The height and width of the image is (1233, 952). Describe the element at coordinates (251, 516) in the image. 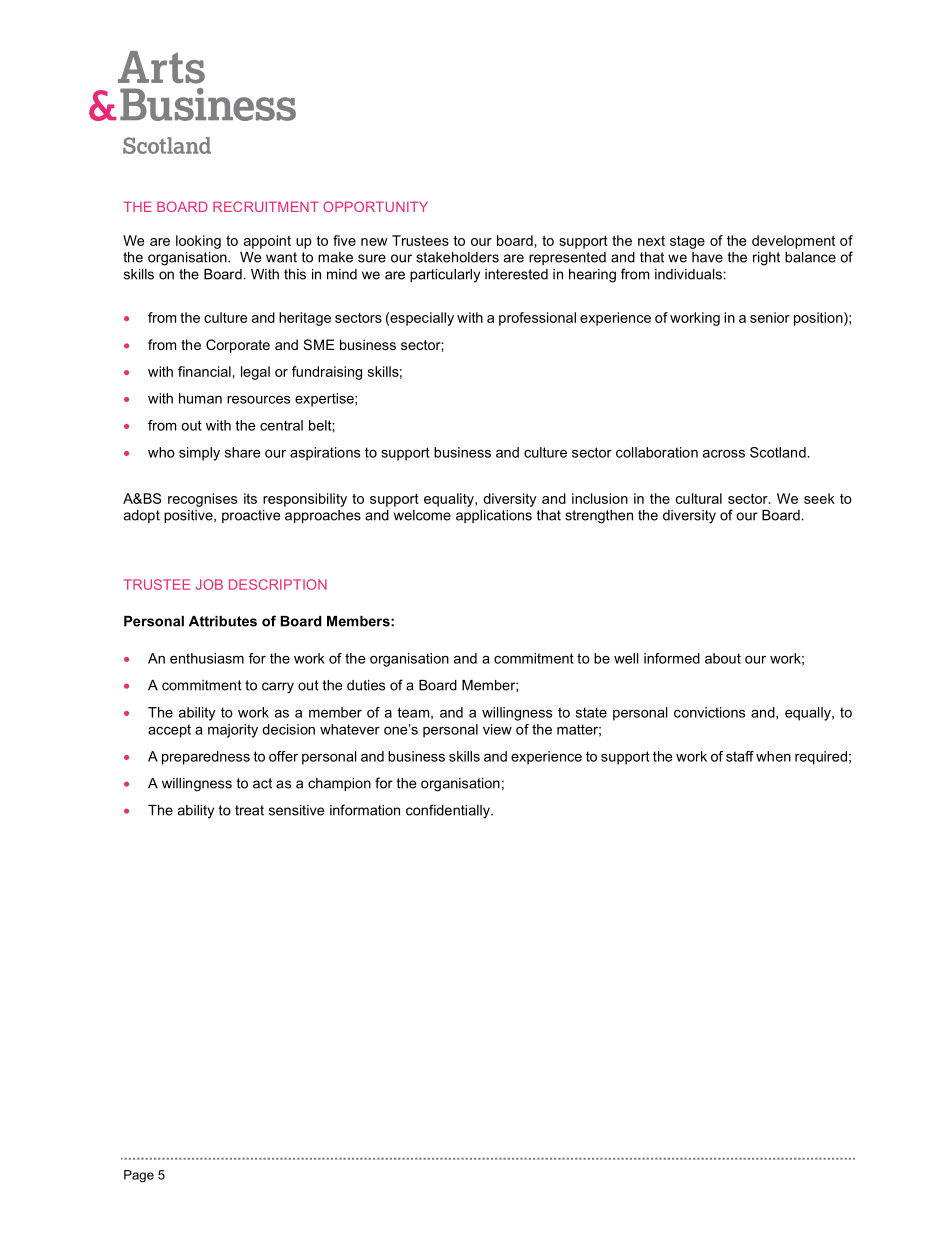

I see `proactive` at that location.
